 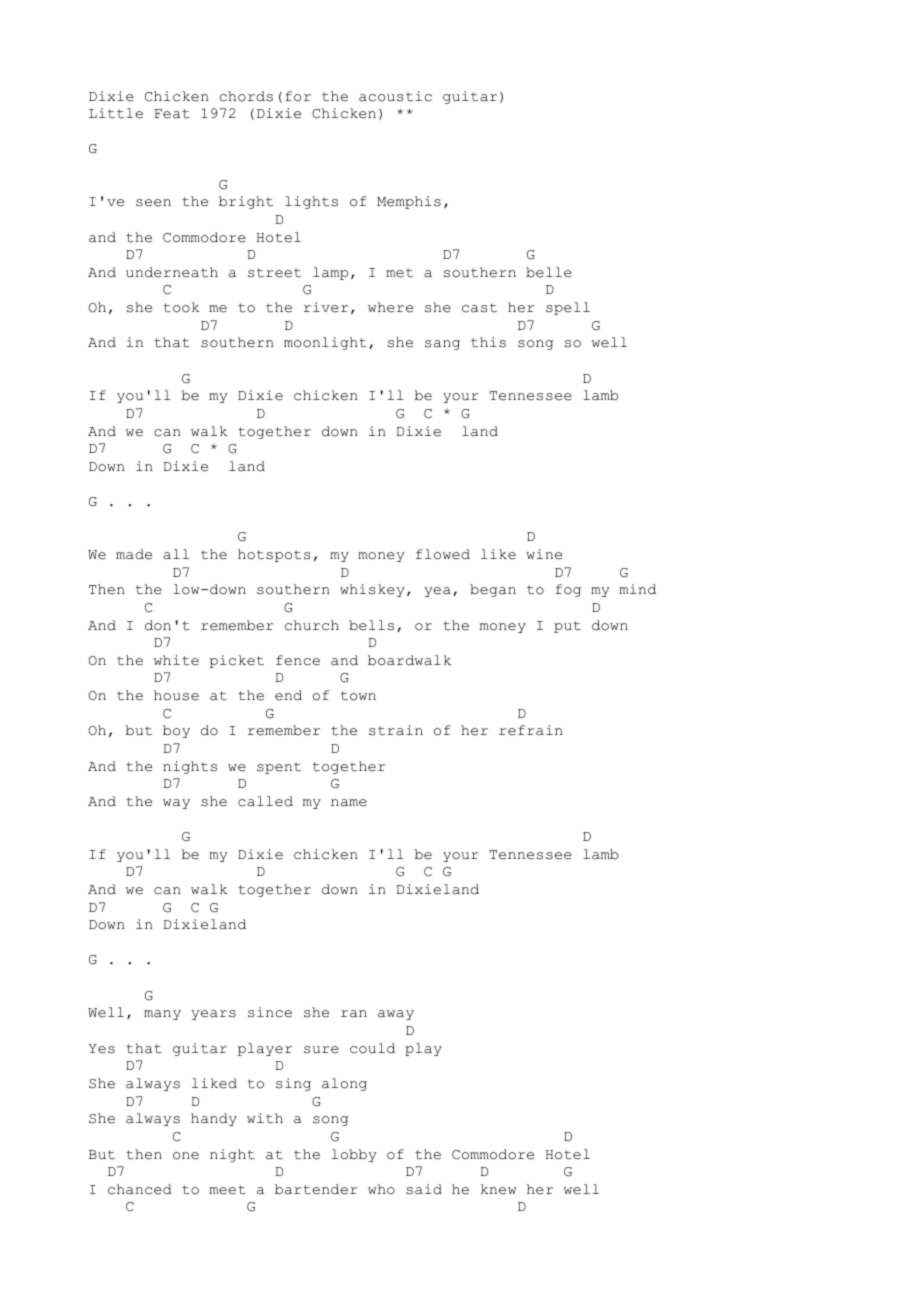 What do you see at coordinates (549, 272) in the screenshot?
I see `belle` at bounding box center [549, 272].
